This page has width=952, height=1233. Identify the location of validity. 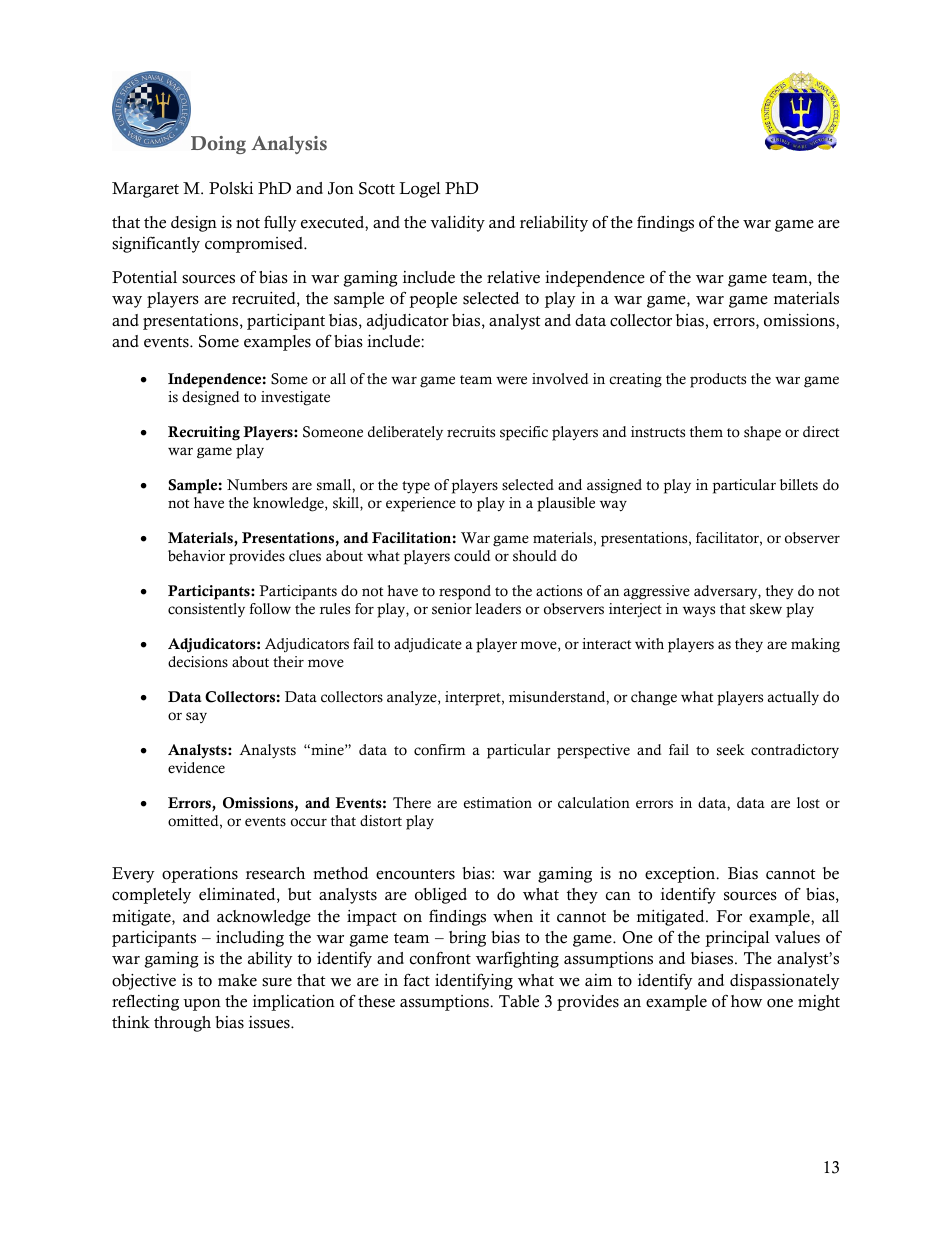
(457, 223).
